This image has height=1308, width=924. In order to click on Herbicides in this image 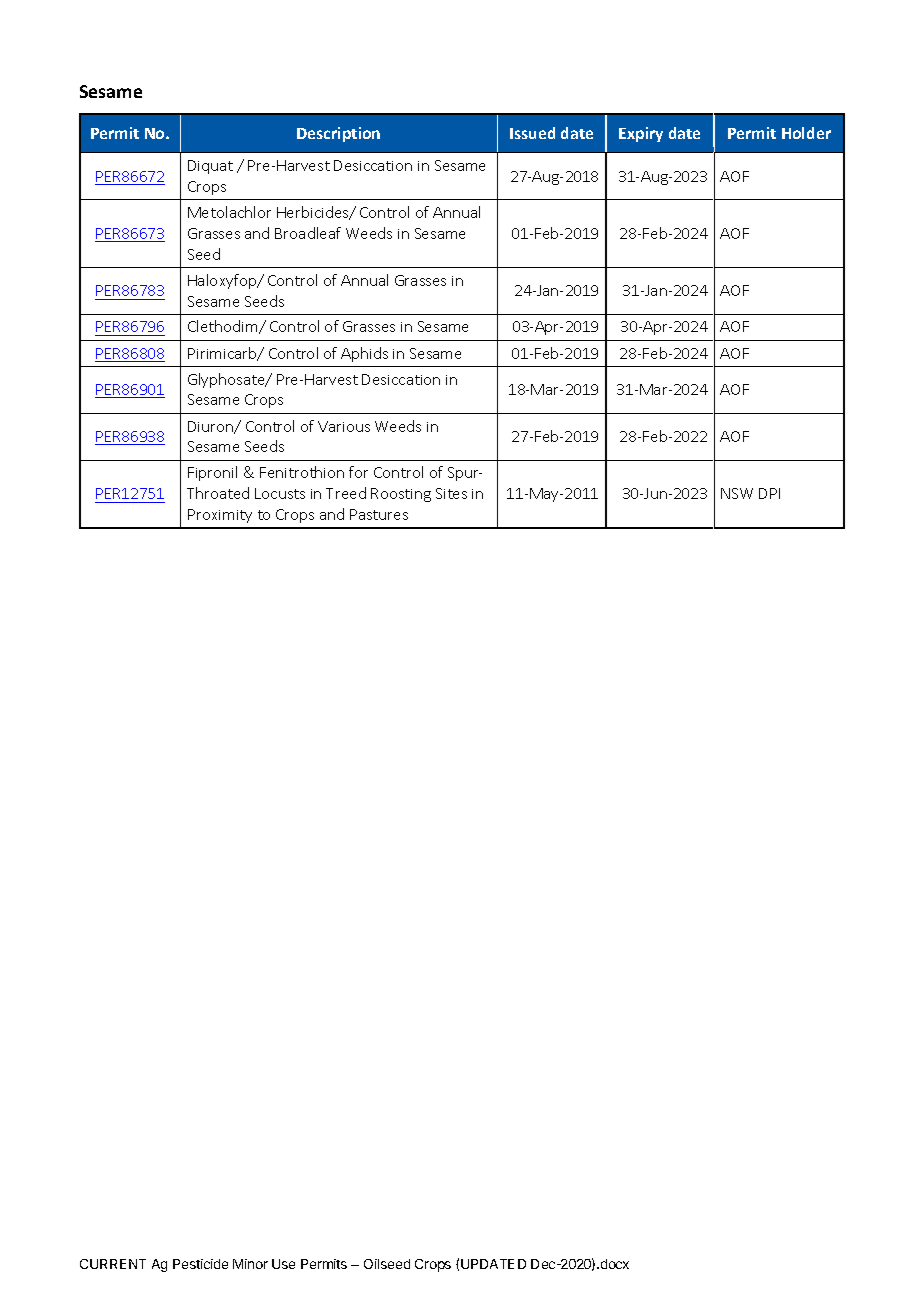, I will do `click(314, 213)`.
